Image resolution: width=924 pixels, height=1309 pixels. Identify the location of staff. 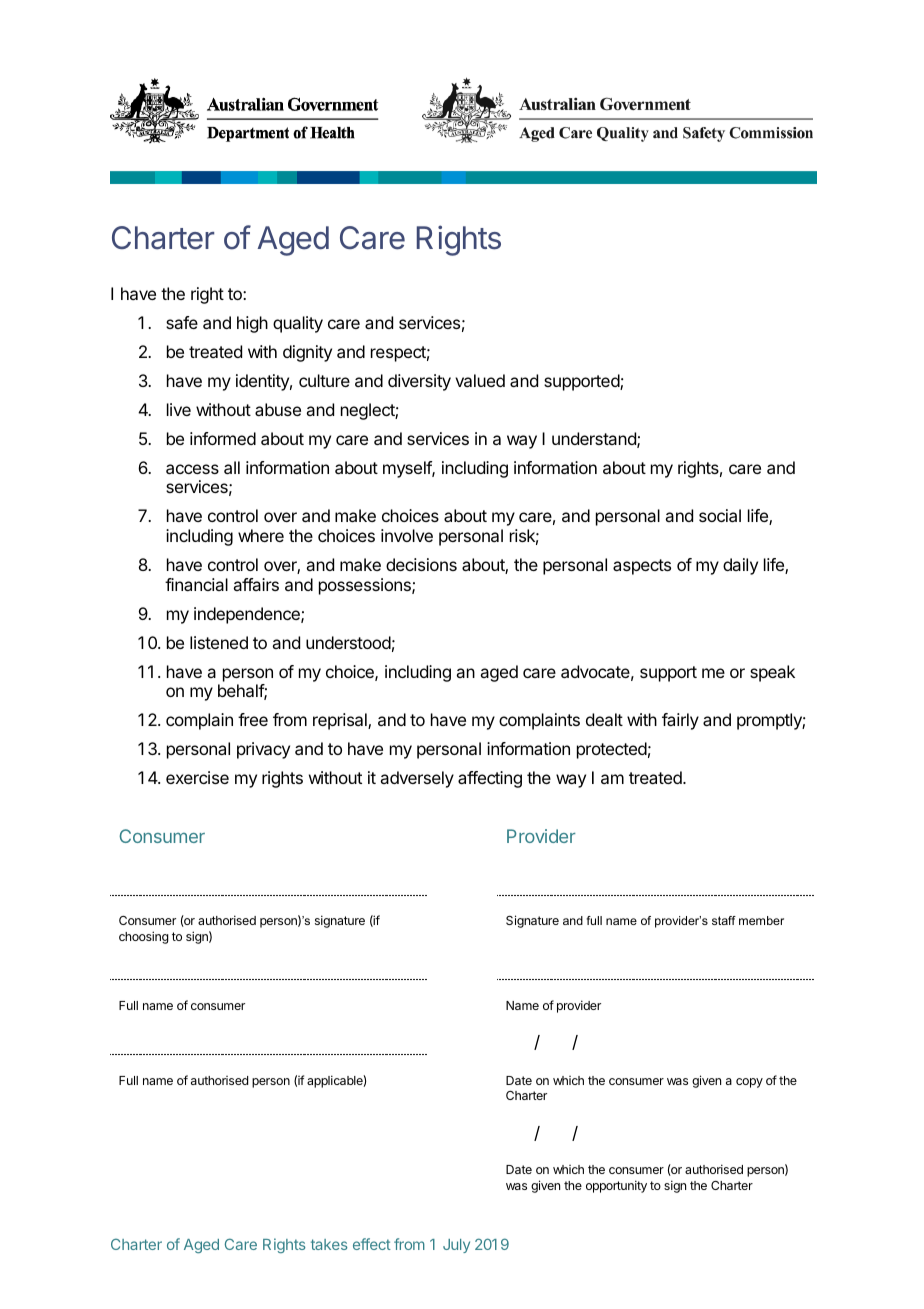
(724, 920).
